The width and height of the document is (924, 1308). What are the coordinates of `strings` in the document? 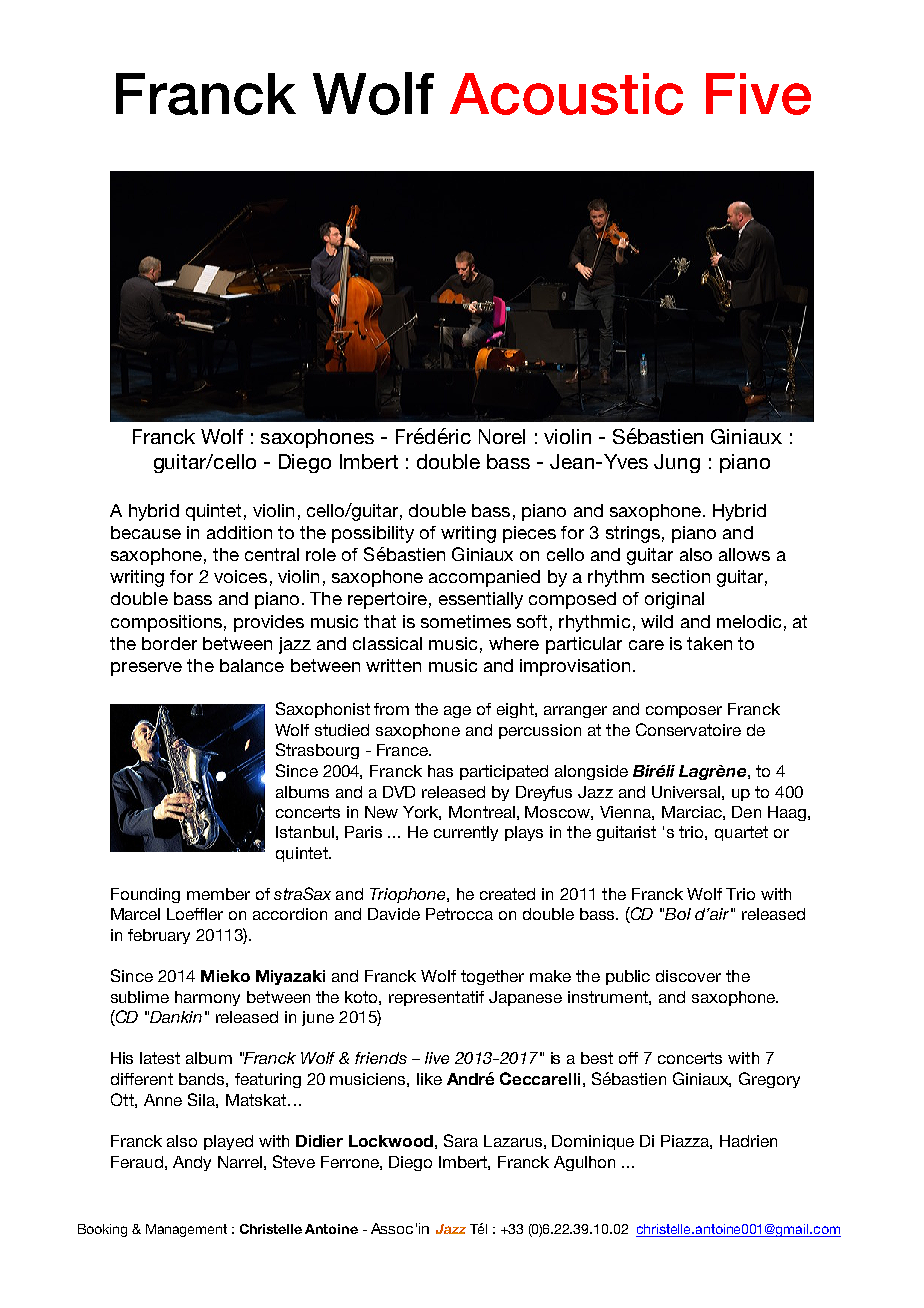 It's located at (633, 534).
